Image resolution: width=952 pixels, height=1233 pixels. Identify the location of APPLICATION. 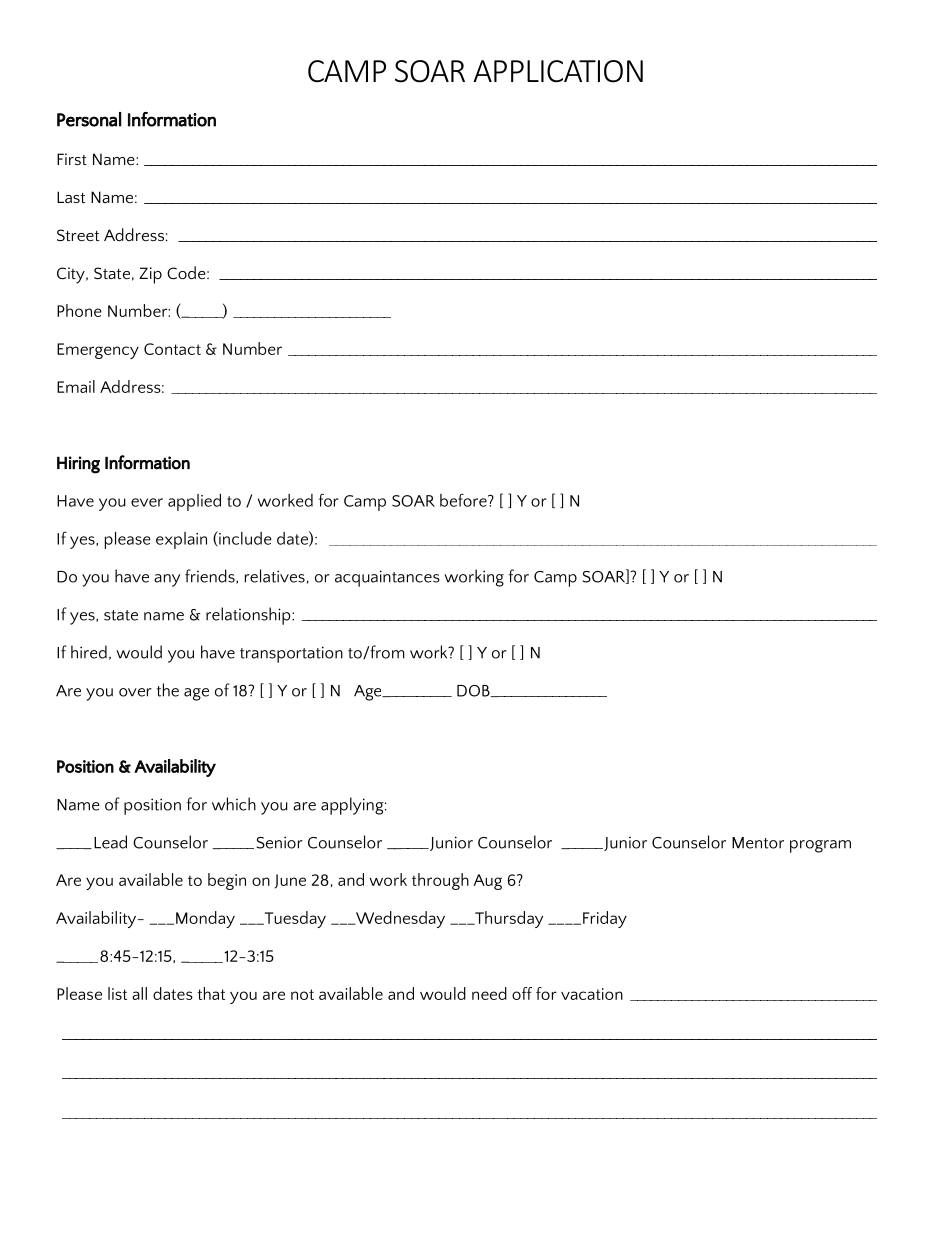
(558, 71).
